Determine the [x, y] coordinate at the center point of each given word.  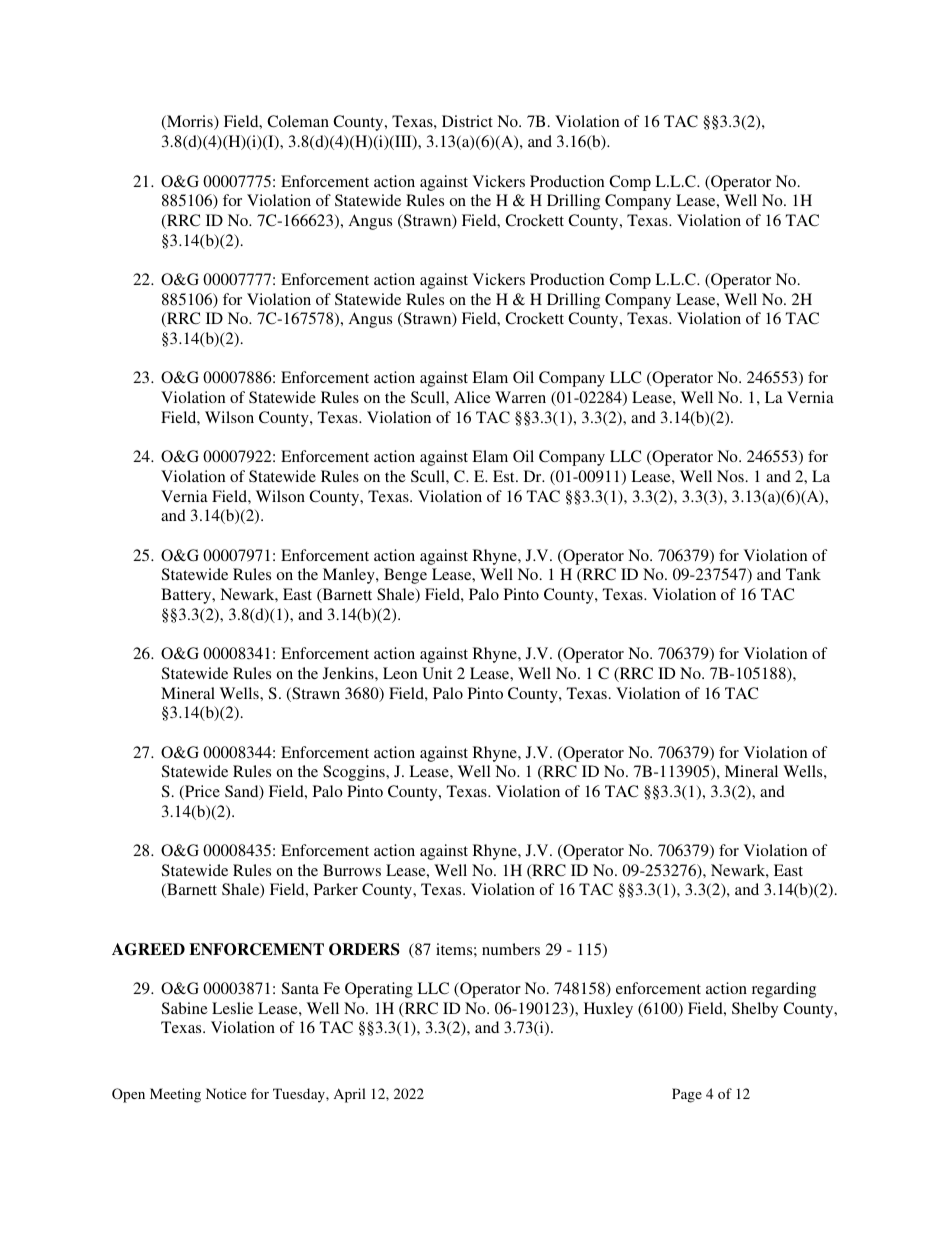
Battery [187, 596]
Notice [226, 1093]
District [467, 121]
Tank [803, 574]
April [350, 1095]
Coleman [298, 121]
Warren [520, 397]
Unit [437, 673]
